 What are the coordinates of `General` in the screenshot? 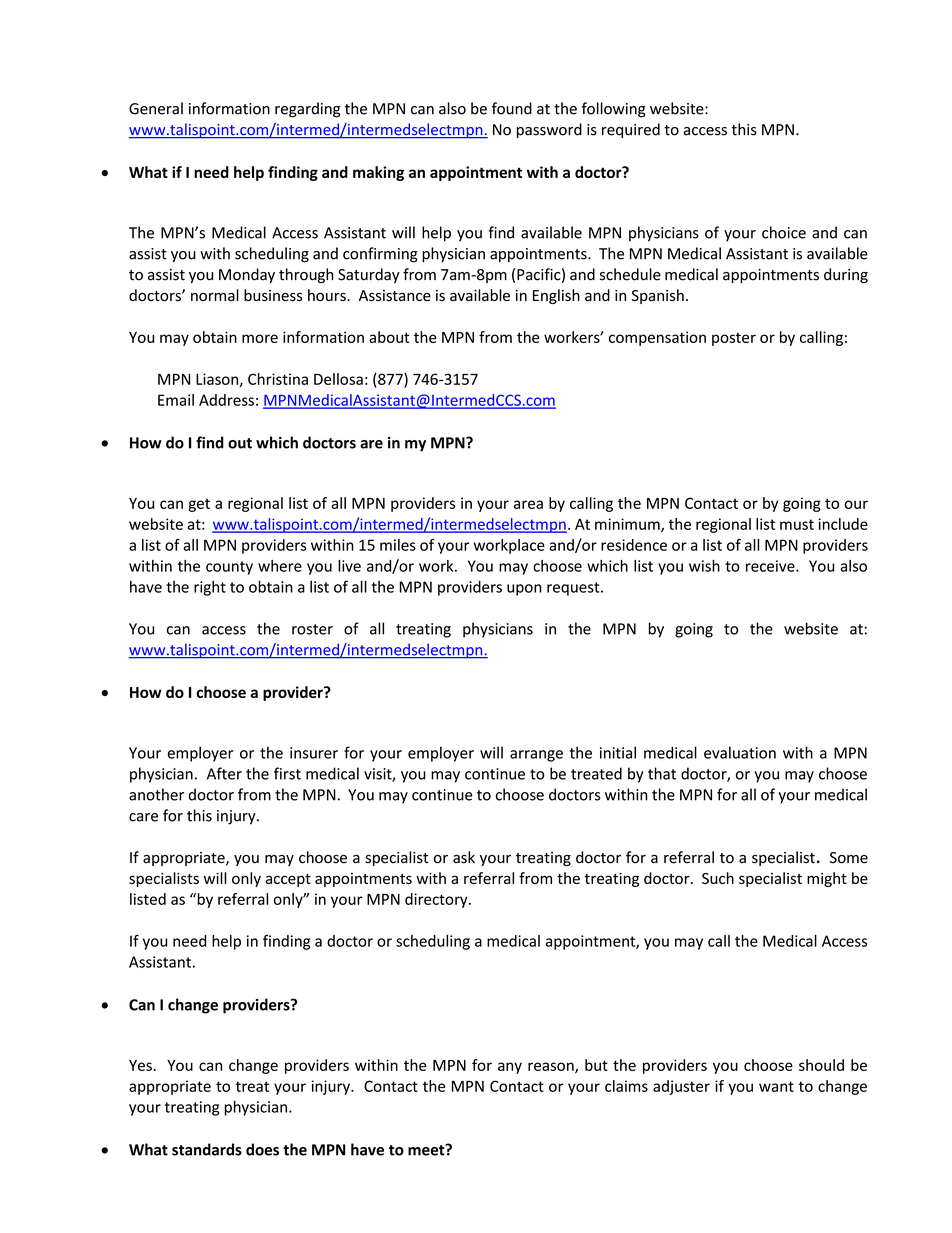 It's located at (156, 108).
